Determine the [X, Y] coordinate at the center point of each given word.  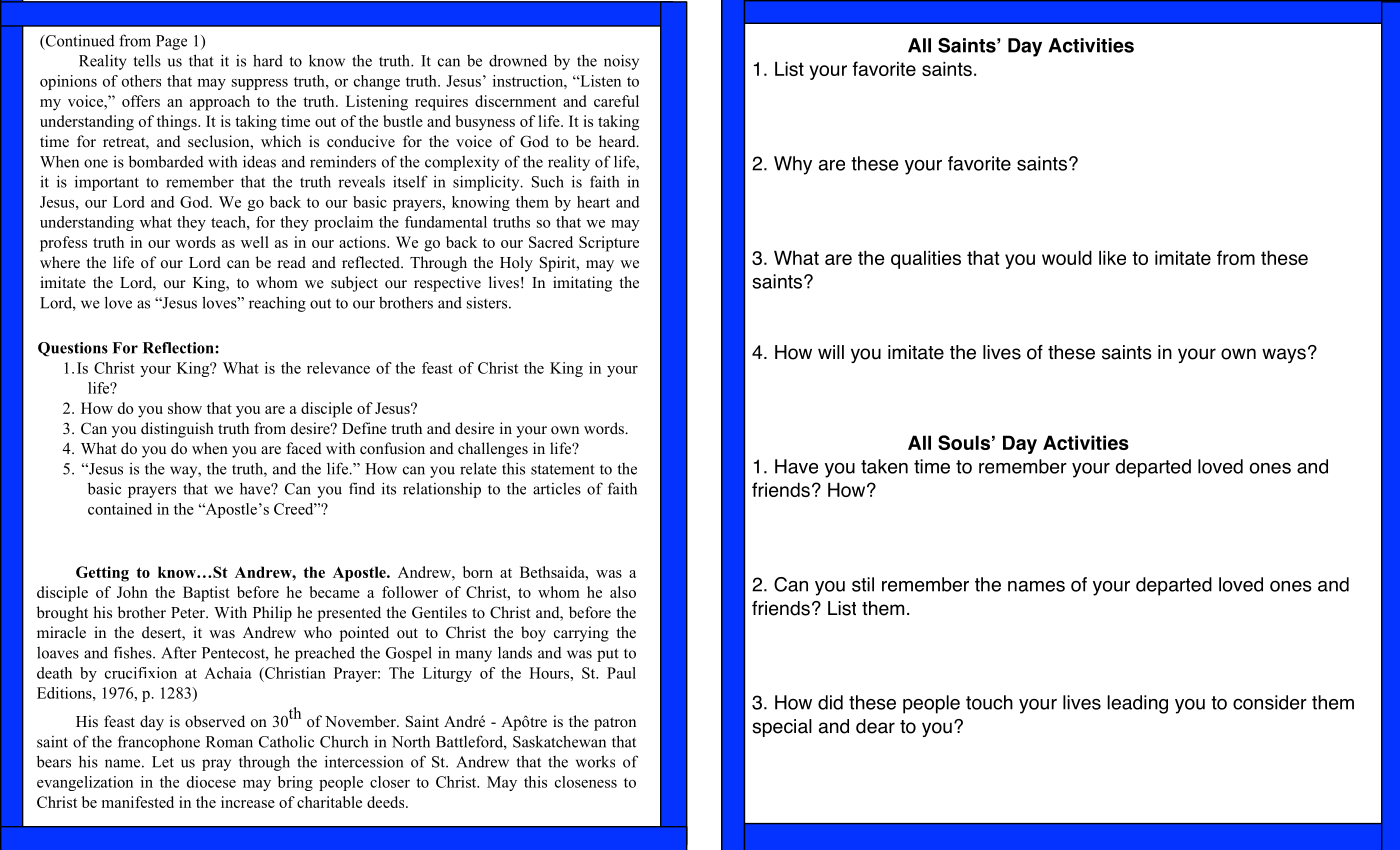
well [255, 242]
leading [1137, 704]
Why [793, 165]
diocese [211, 782]
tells [147, 60]
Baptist [206, 594]
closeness [586, 782]
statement [563, 469]
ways [1284, 355]
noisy [621, 62]
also [623, 592]
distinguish [177, 430]
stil [863, 584]
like [1112, 258]
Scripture [609, 244]
